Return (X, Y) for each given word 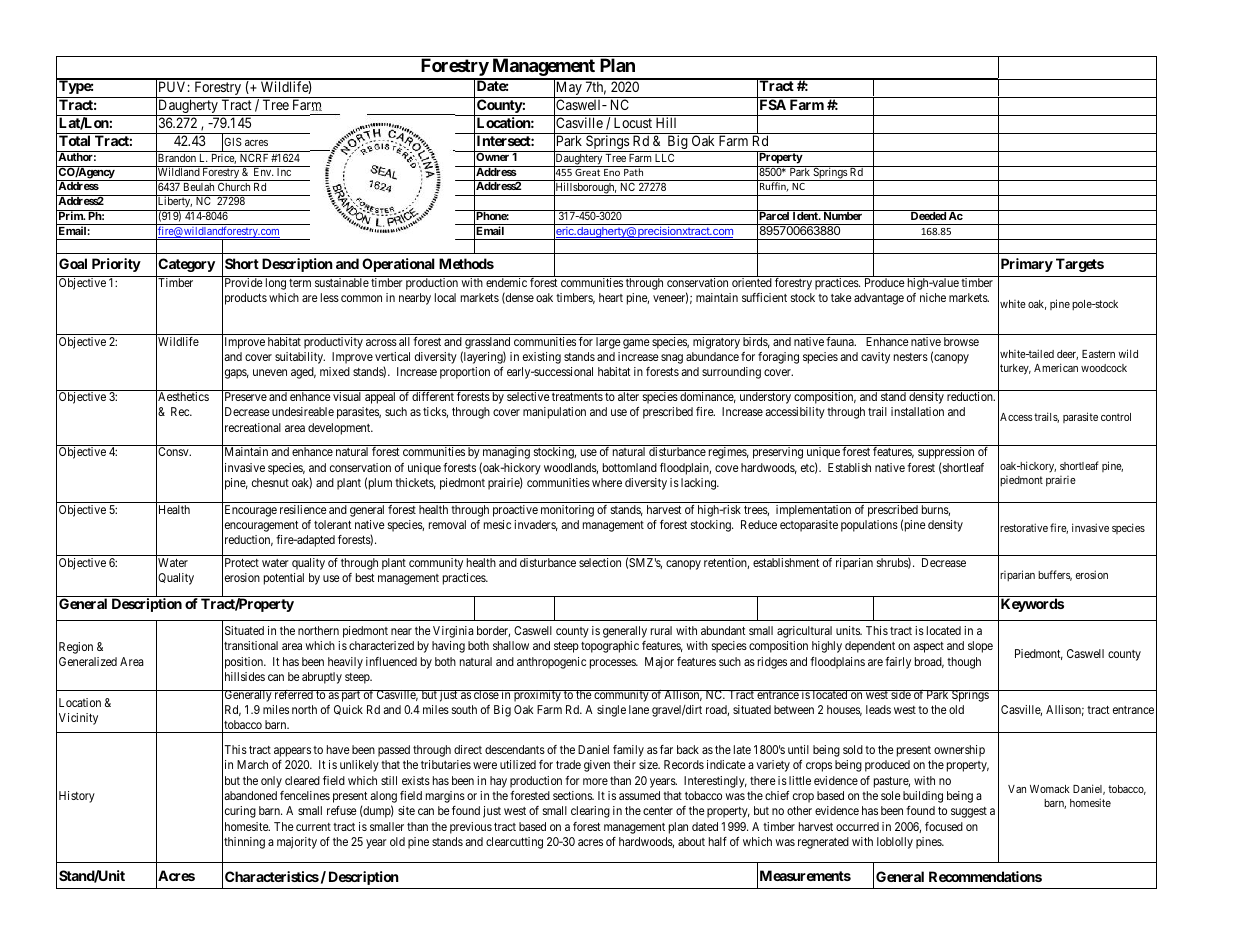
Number (843, 215)
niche (933, 297)
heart (611, 297)
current (313, 827)
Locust (633, 122)
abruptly (322, 678)
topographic (610, 647)
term (300, 283)
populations (869, 526)
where (607, 482)
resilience (303, 509)
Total (74, 140)
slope (980, 647)
